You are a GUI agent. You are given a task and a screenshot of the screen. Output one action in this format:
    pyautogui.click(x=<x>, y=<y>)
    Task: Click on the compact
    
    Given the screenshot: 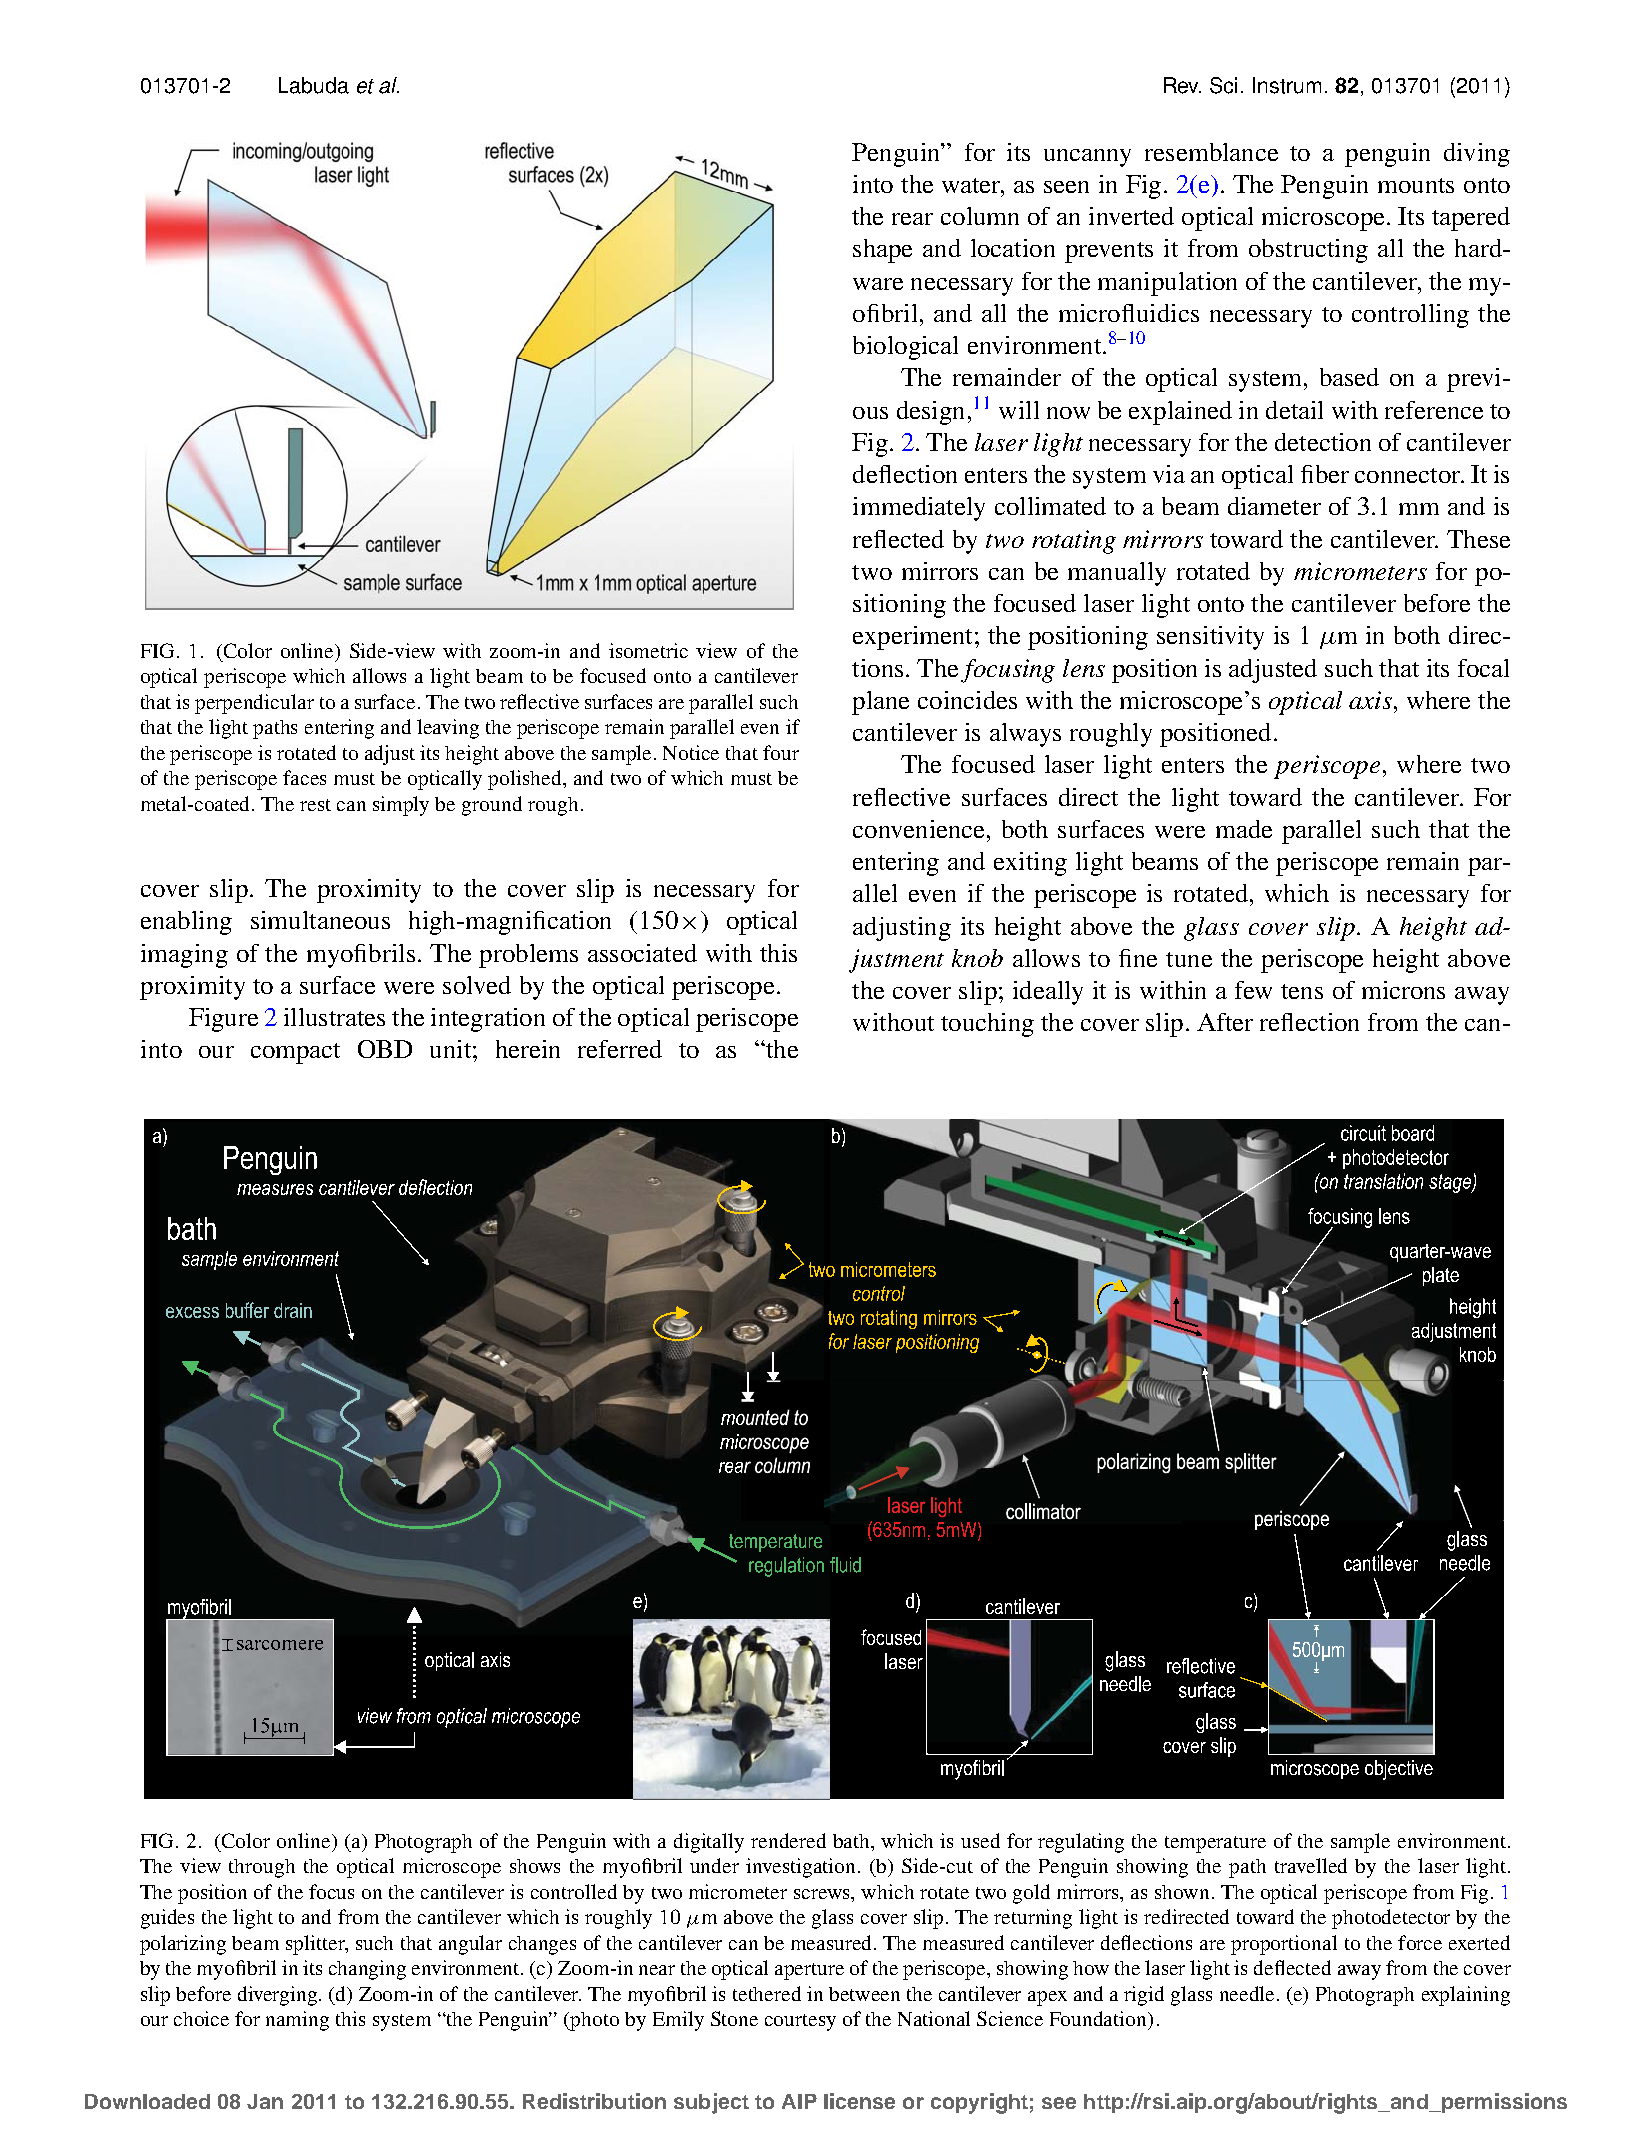 What is the action you would take?
    pyautogui.click(x=295, y=1053)
